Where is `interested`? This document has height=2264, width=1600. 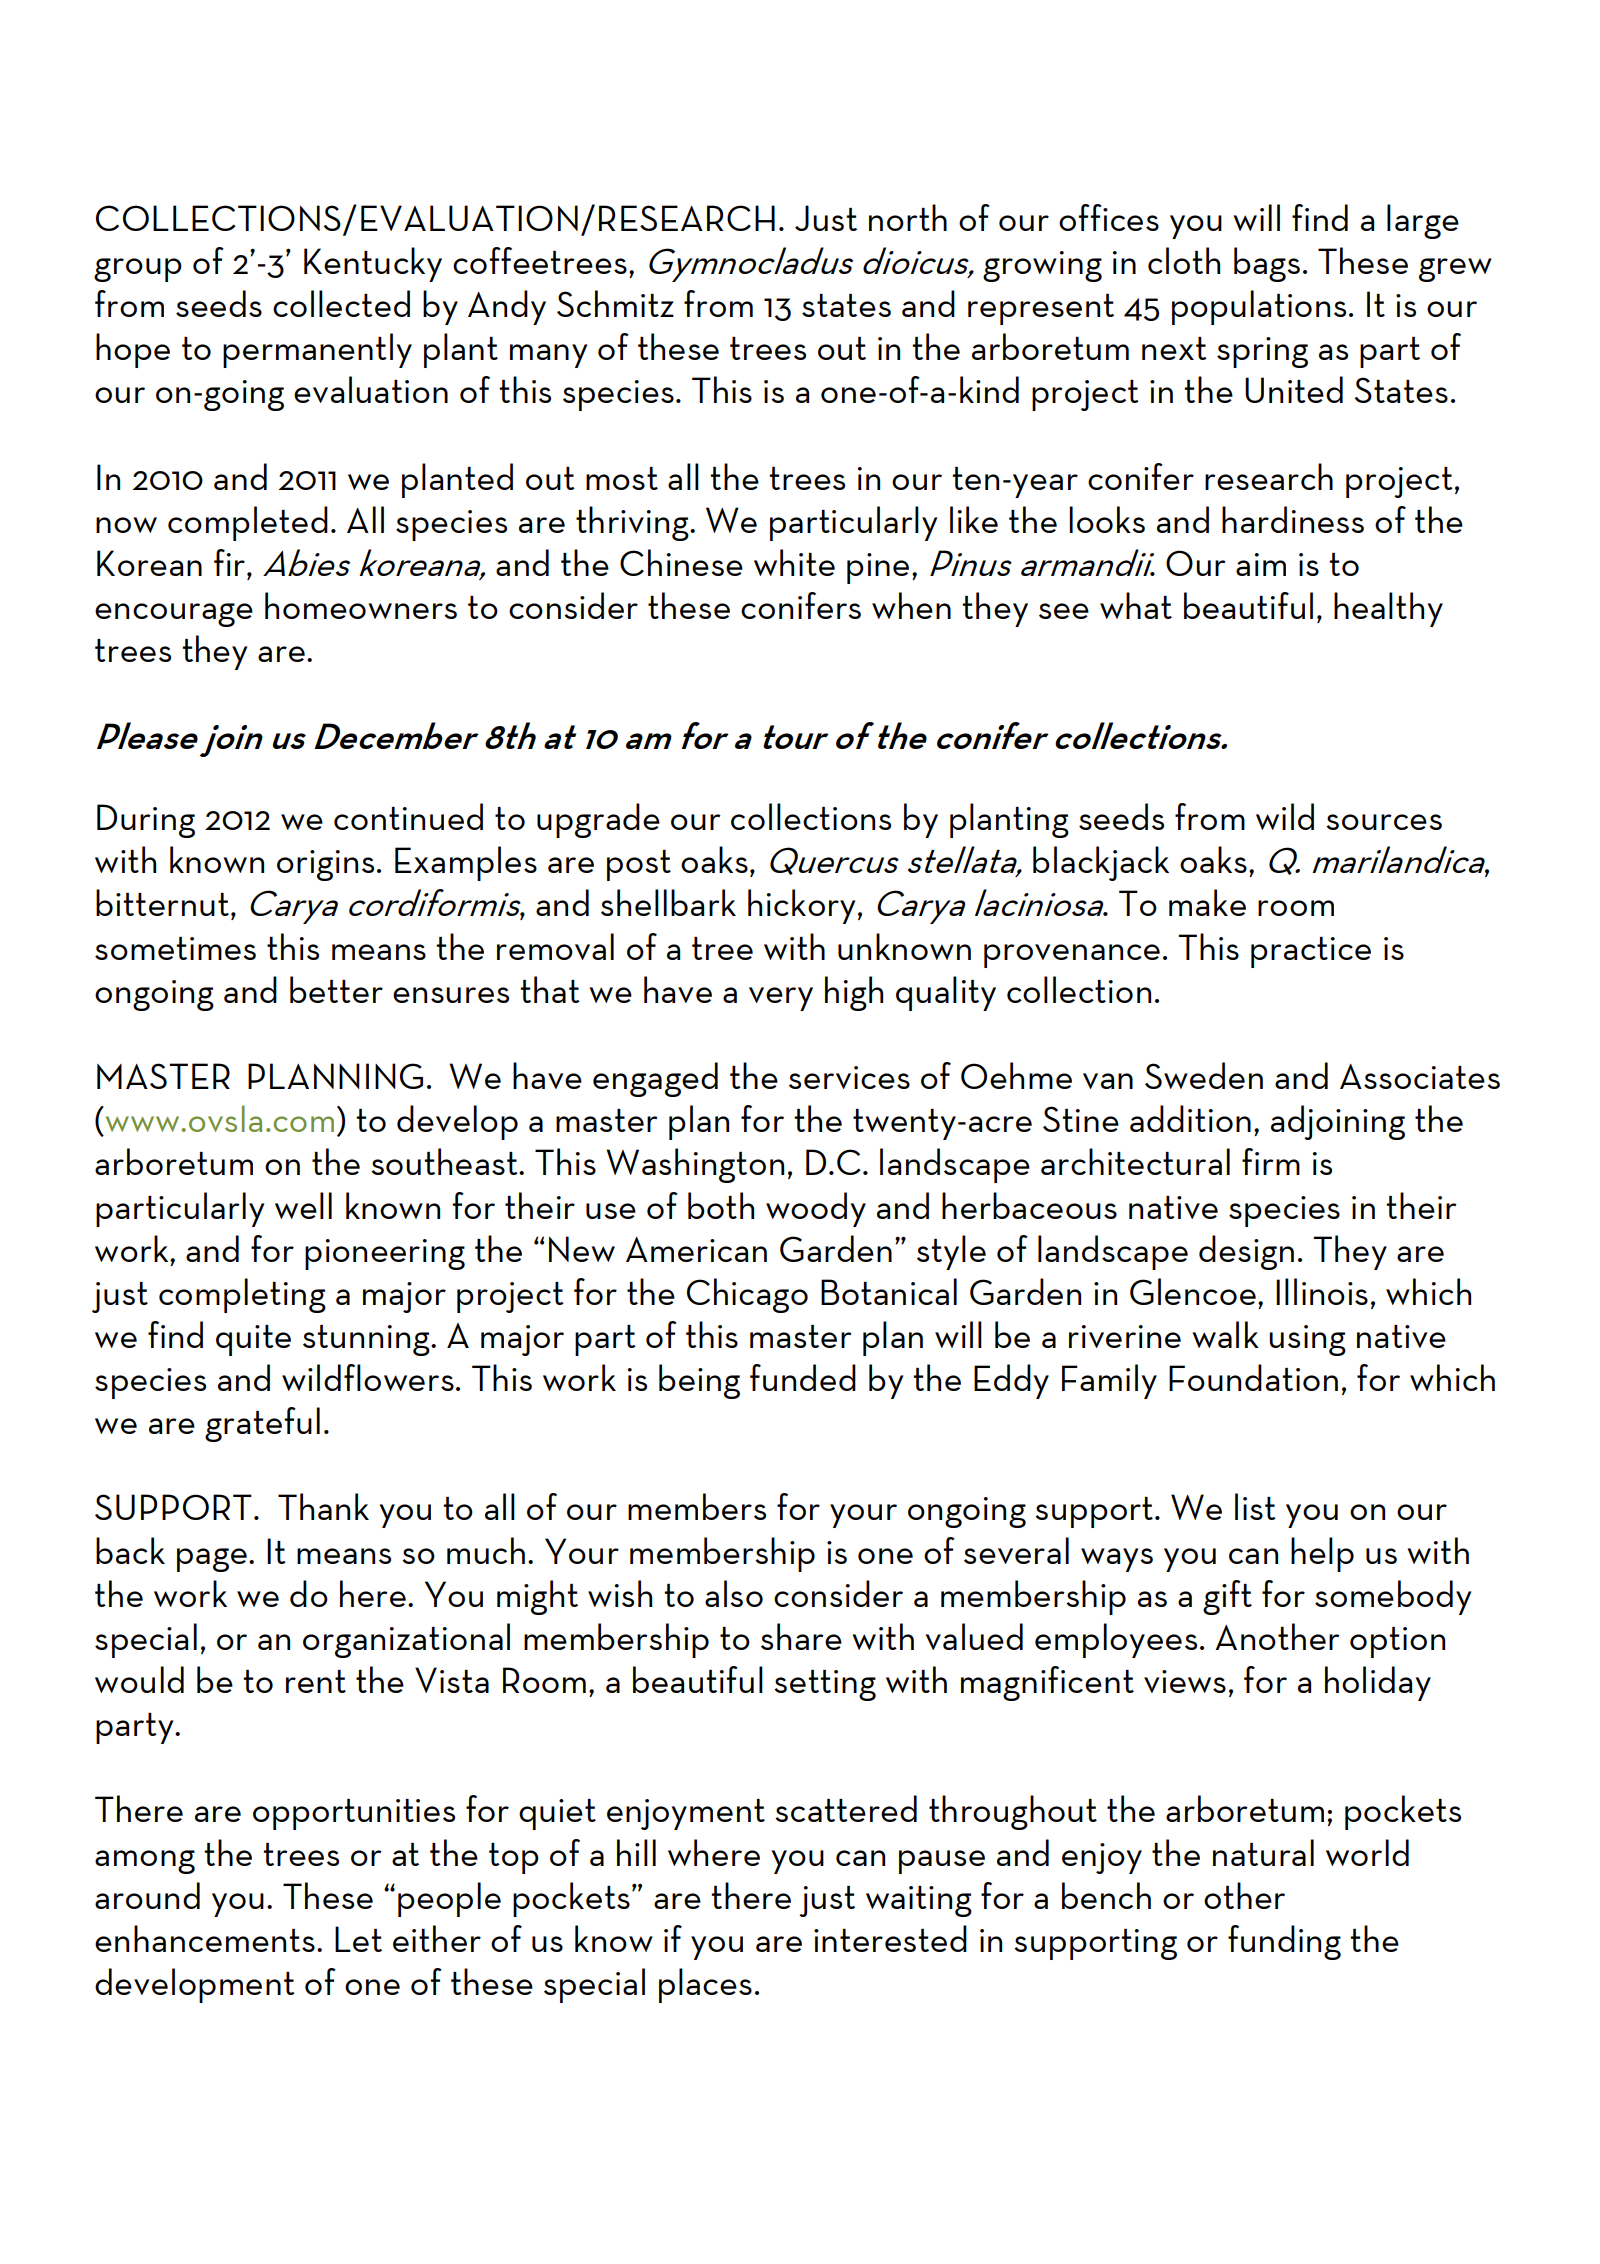
interested is located at coordinates (890, 1938).
